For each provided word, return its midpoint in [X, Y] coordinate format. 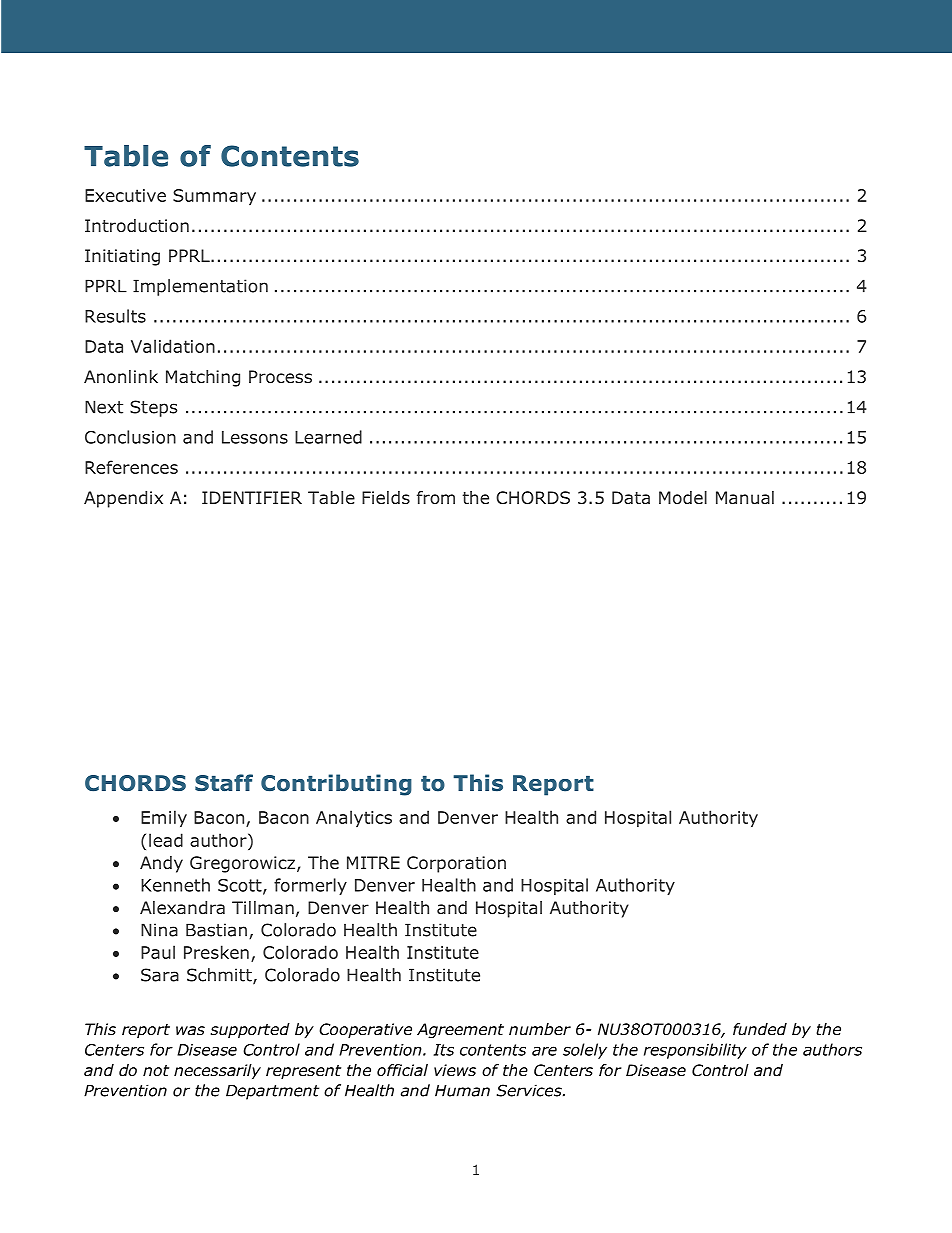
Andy [161, 864]
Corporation [456, 864]
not [156, 1070]
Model [683, 498]
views [455, 1070]
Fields [386, 497]
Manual [745, 498]
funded [760, 1029]
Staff [224, 782]
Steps [153, 408]
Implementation [200, 287]
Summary [214, 197]
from [436, 498]
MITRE [373, 862]
